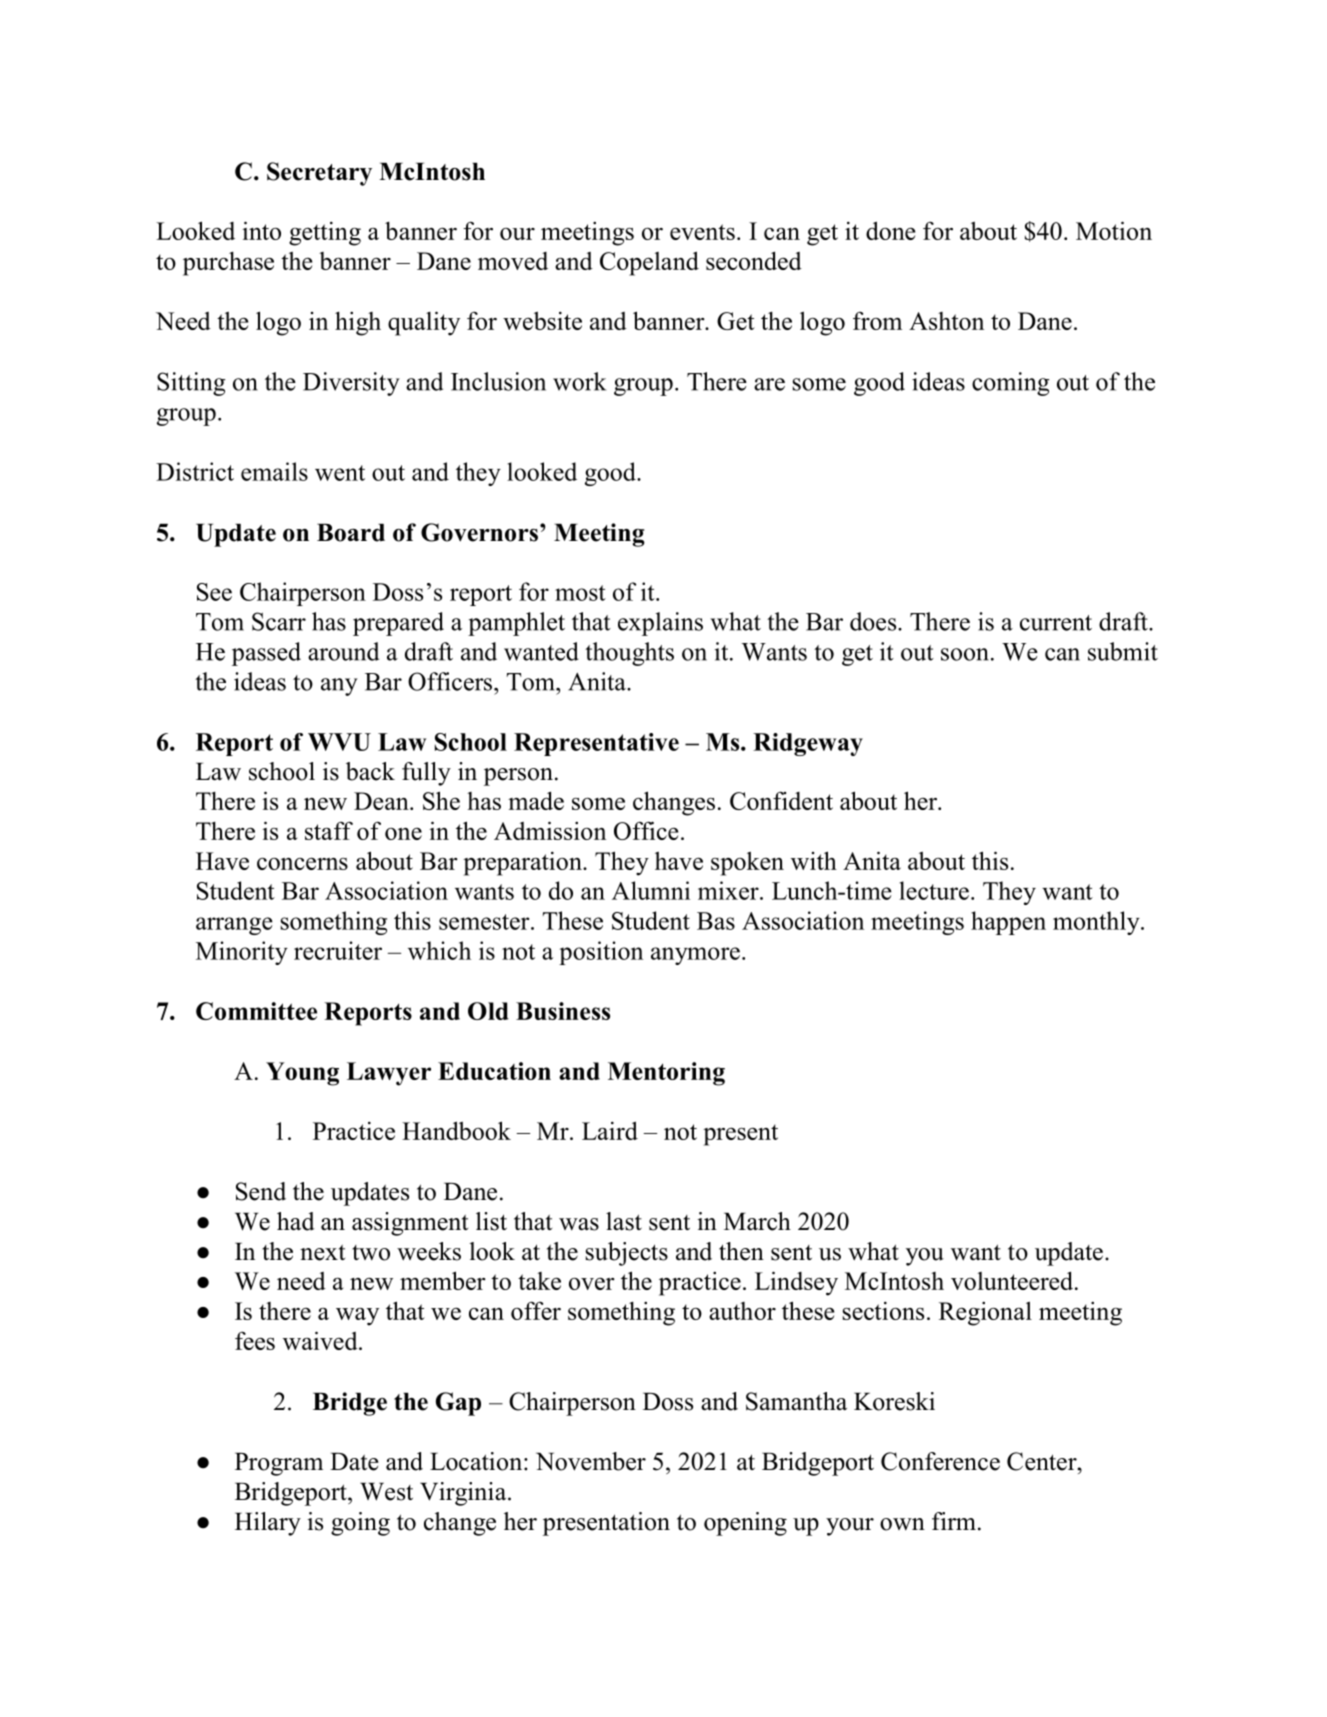  I want to click on events, so click(702, 232).
